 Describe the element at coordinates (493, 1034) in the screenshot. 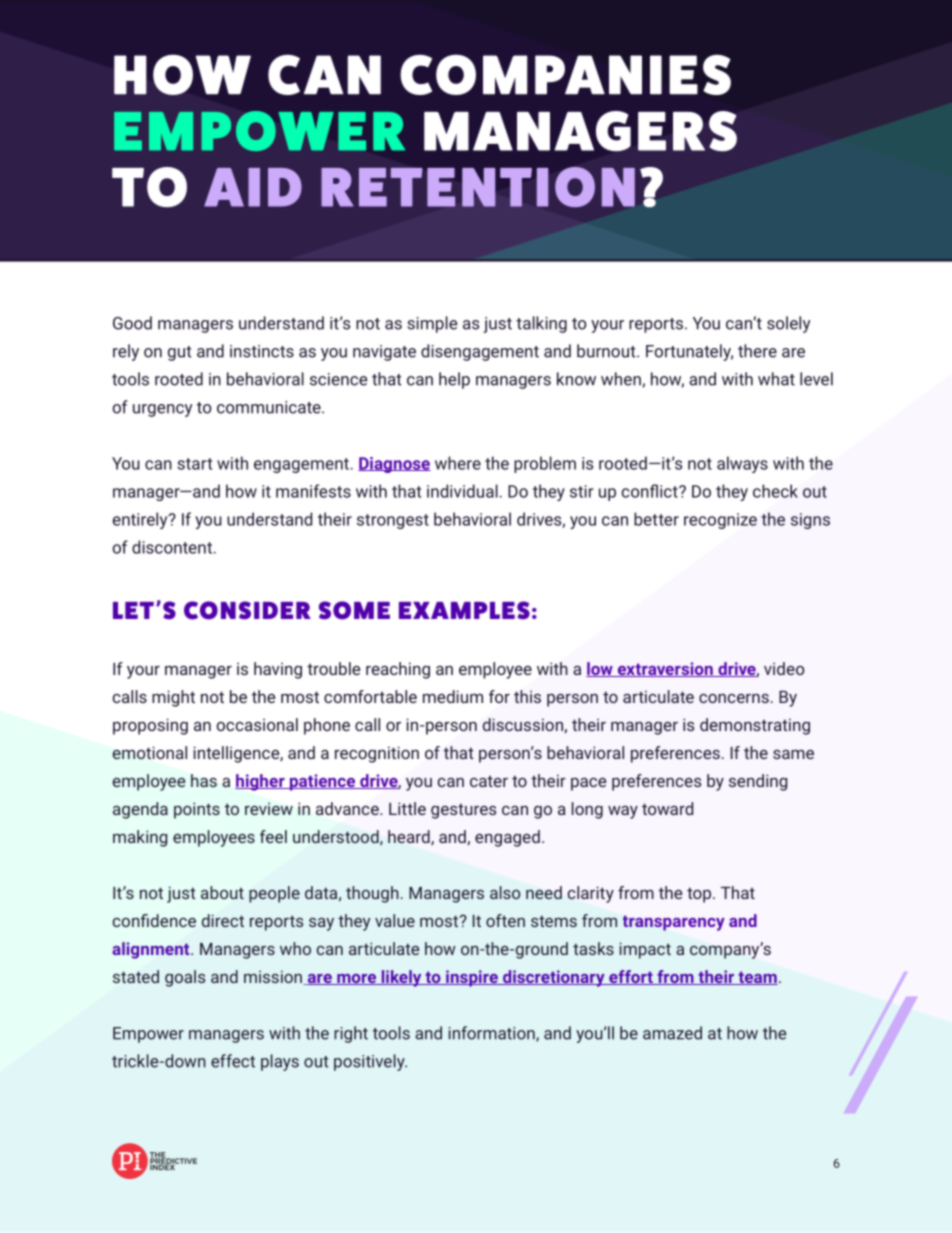

I see `information` at that location.
